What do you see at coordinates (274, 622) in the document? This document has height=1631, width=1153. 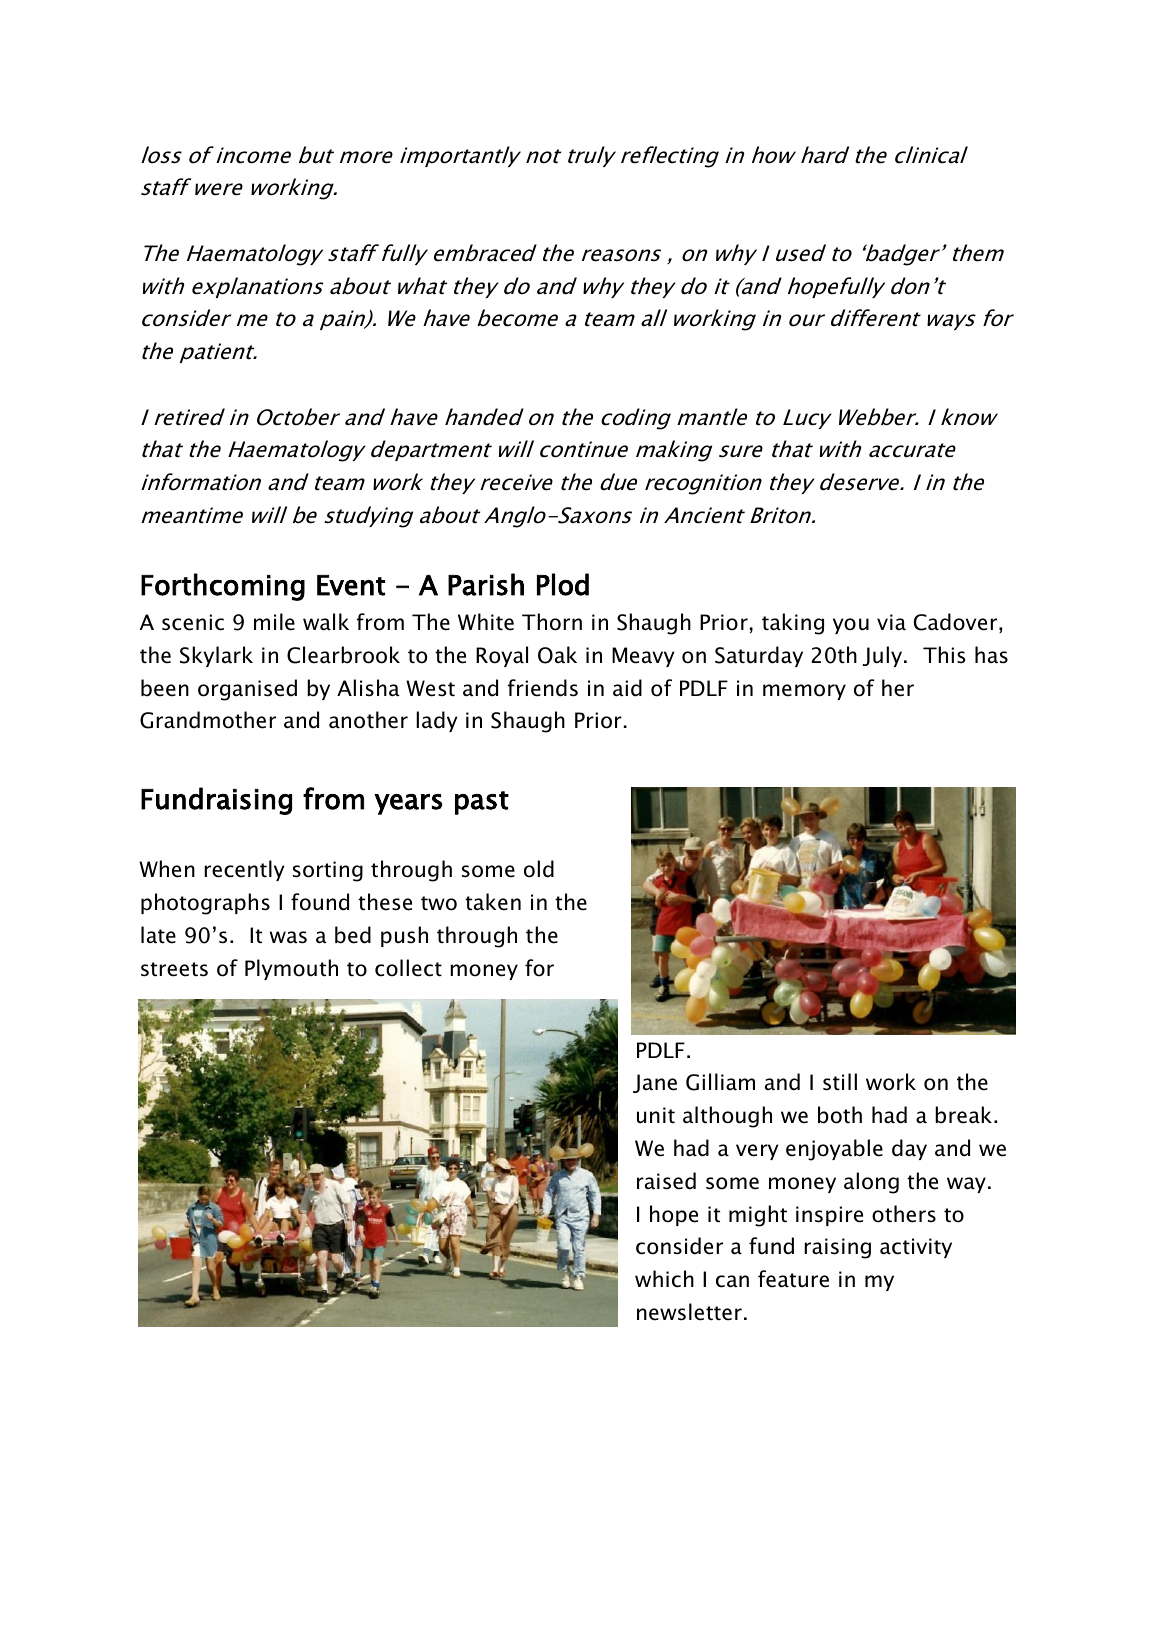 I see `mile` at bounding box center [274, 622].
